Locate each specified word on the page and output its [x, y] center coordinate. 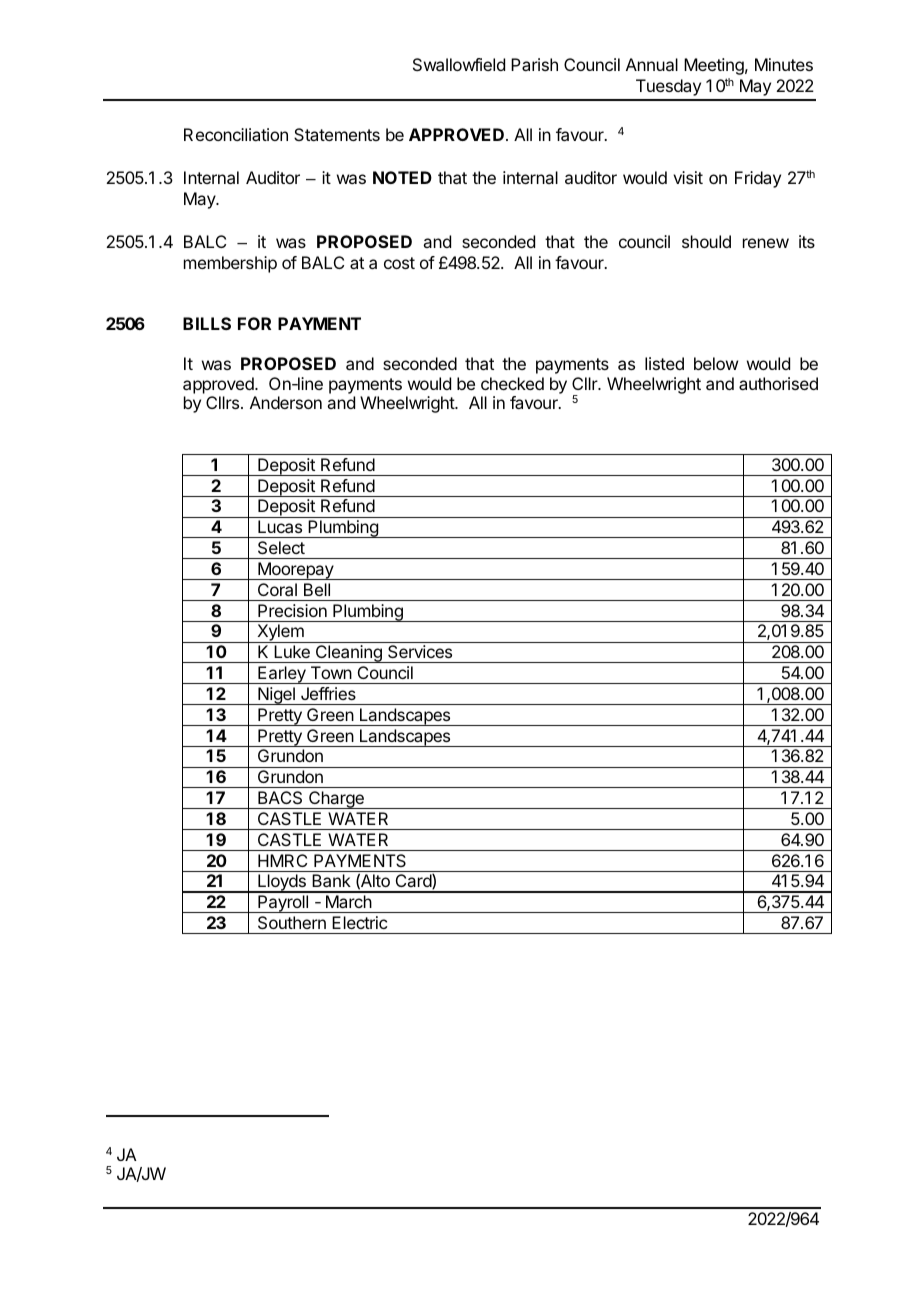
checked [512, 383]
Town [331, 672]
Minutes [784, 64]
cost [399, 263]
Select [281, 547]
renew [766, 243]
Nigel [276, 696]
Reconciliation [236, 134]
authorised [778, 383]
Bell [317, 589]
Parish [534, 64]
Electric [359, 922]
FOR [254, 323]
